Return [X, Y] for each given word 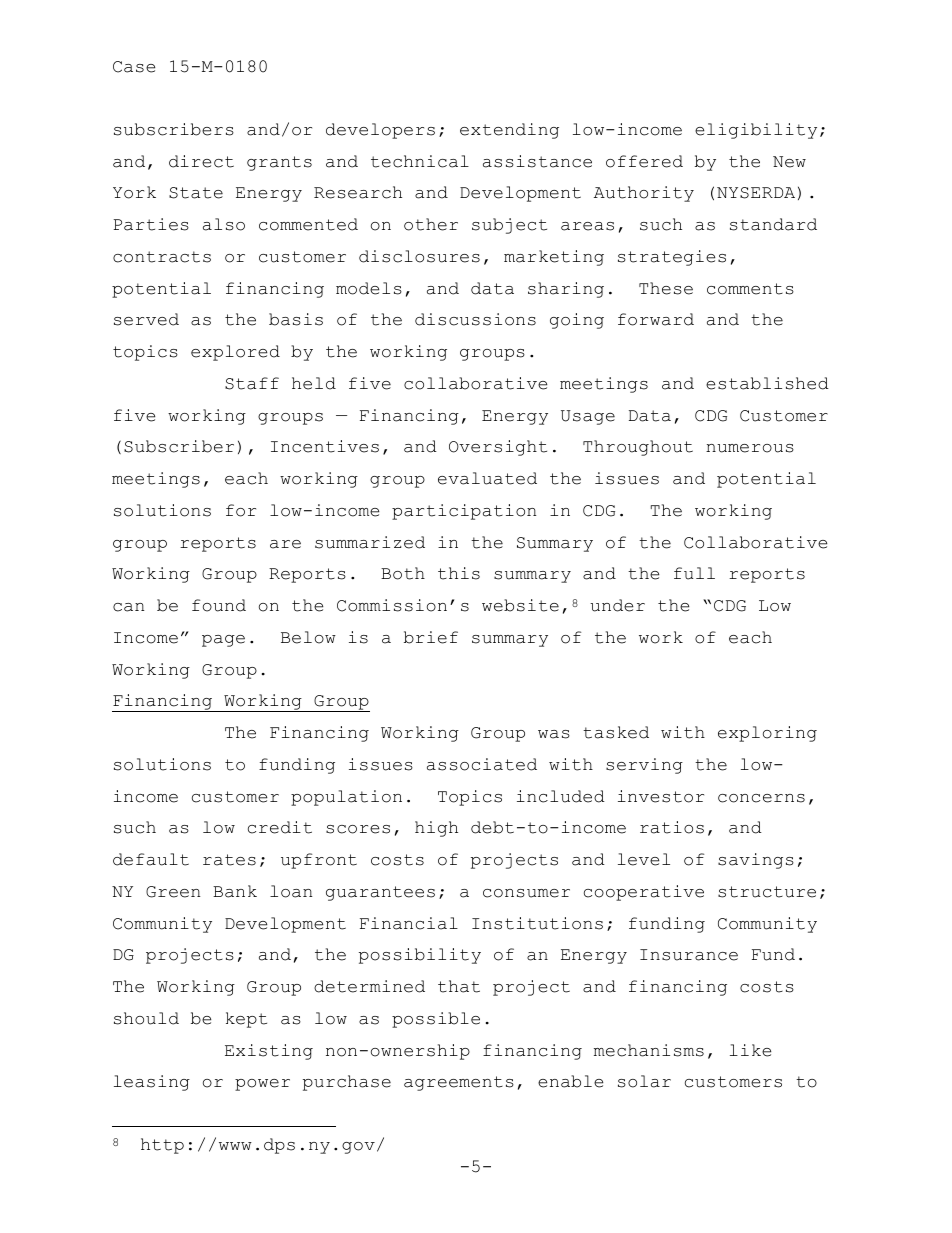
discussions [475, 319]
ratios [672, 827]
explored [235, 353]
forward [656, 319]
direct [201, 161]
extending [509, 131]
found [219, 605]
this [459, 573]
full [694, 573]
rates [229, 860]
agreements [459, 1083]
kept [246, 1020]
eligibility [756, 131]
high [436, 829]
